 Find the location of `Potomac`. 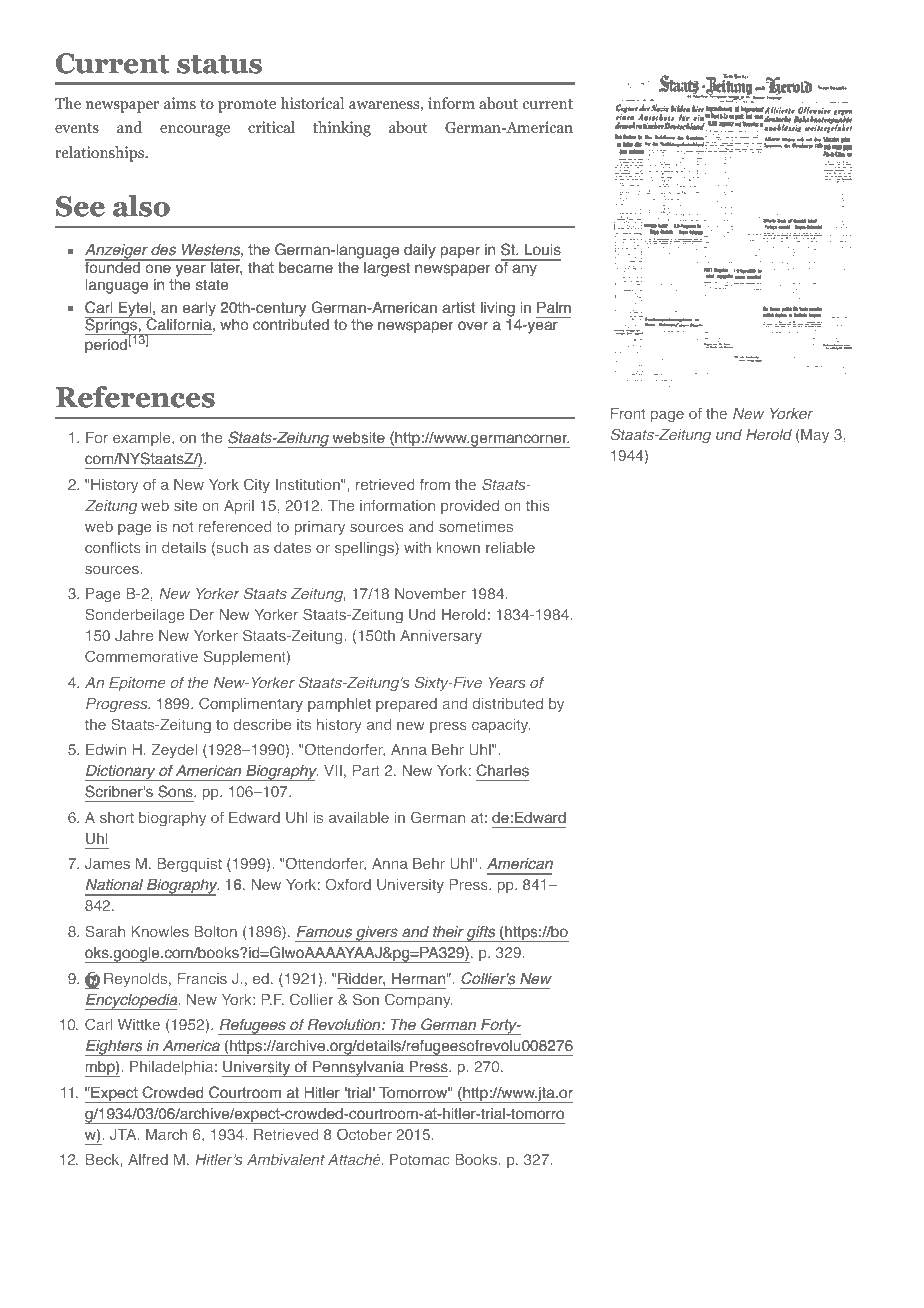

Potomac is located at coordinates (420, 1159).
